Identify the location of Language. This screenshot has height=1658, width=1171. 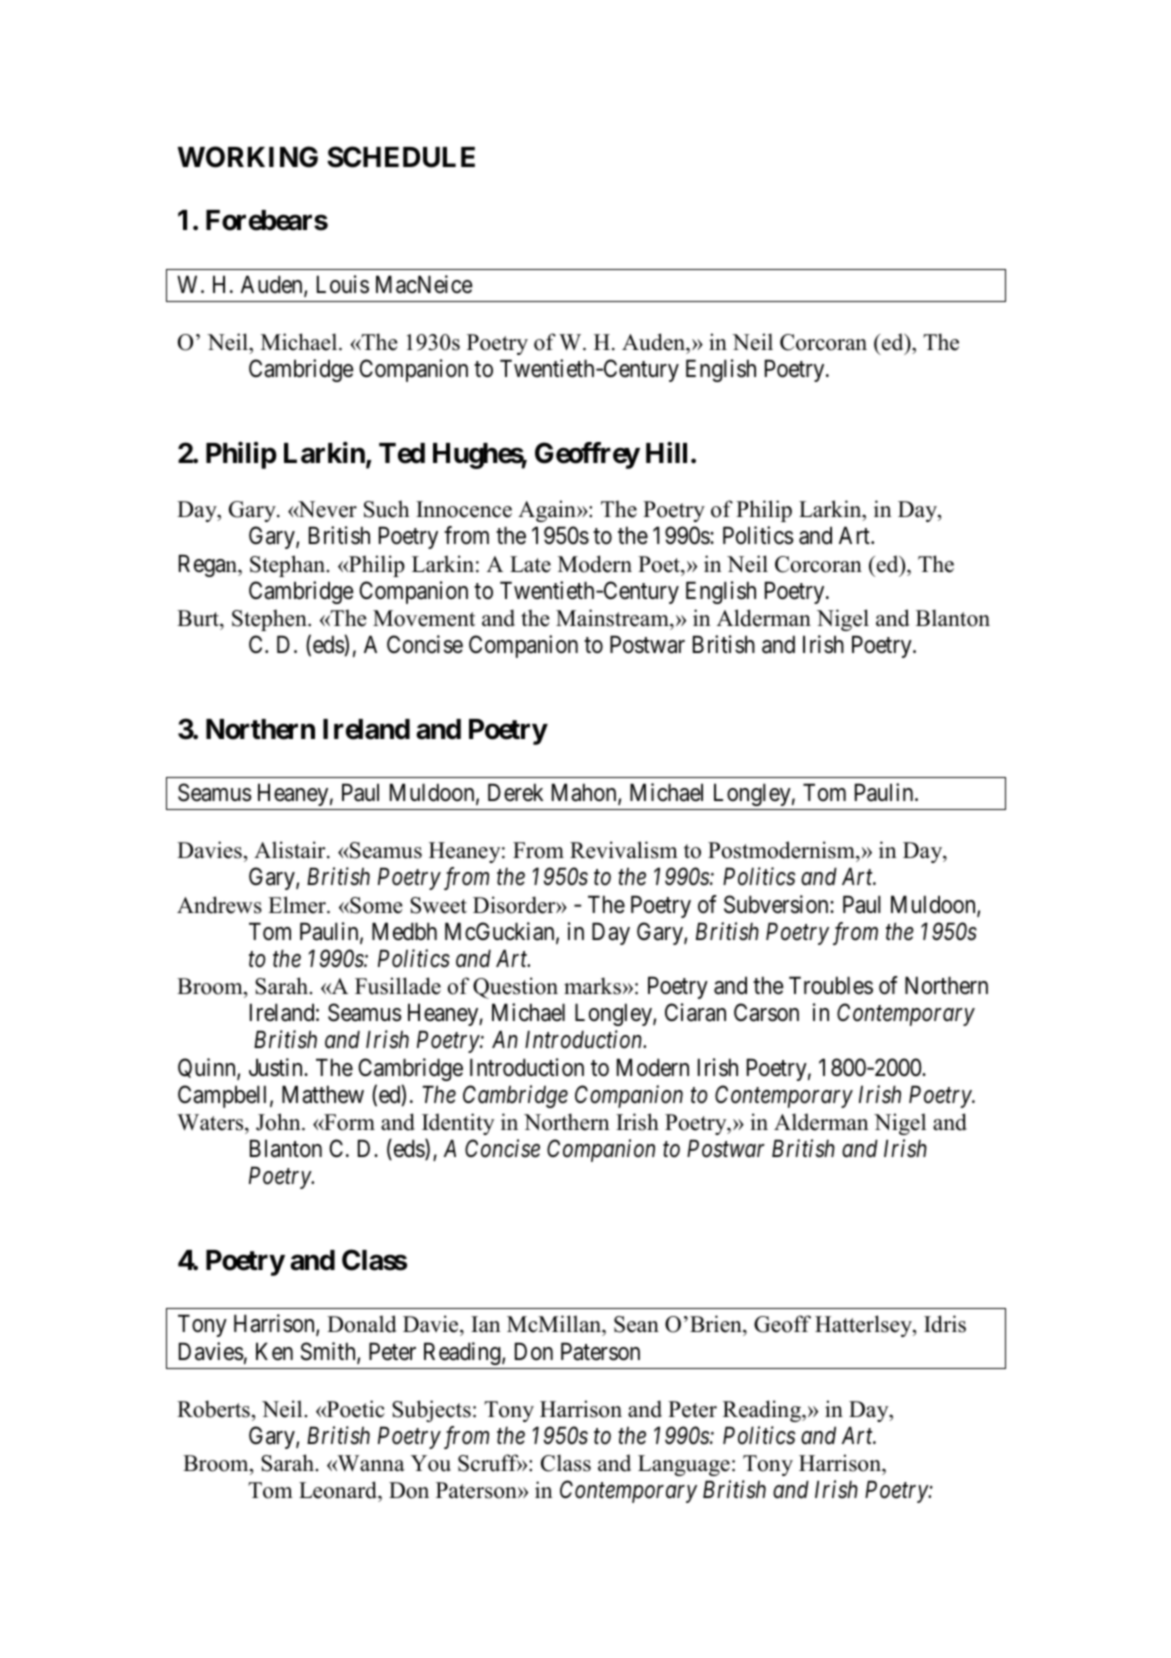
(684, 1465).
